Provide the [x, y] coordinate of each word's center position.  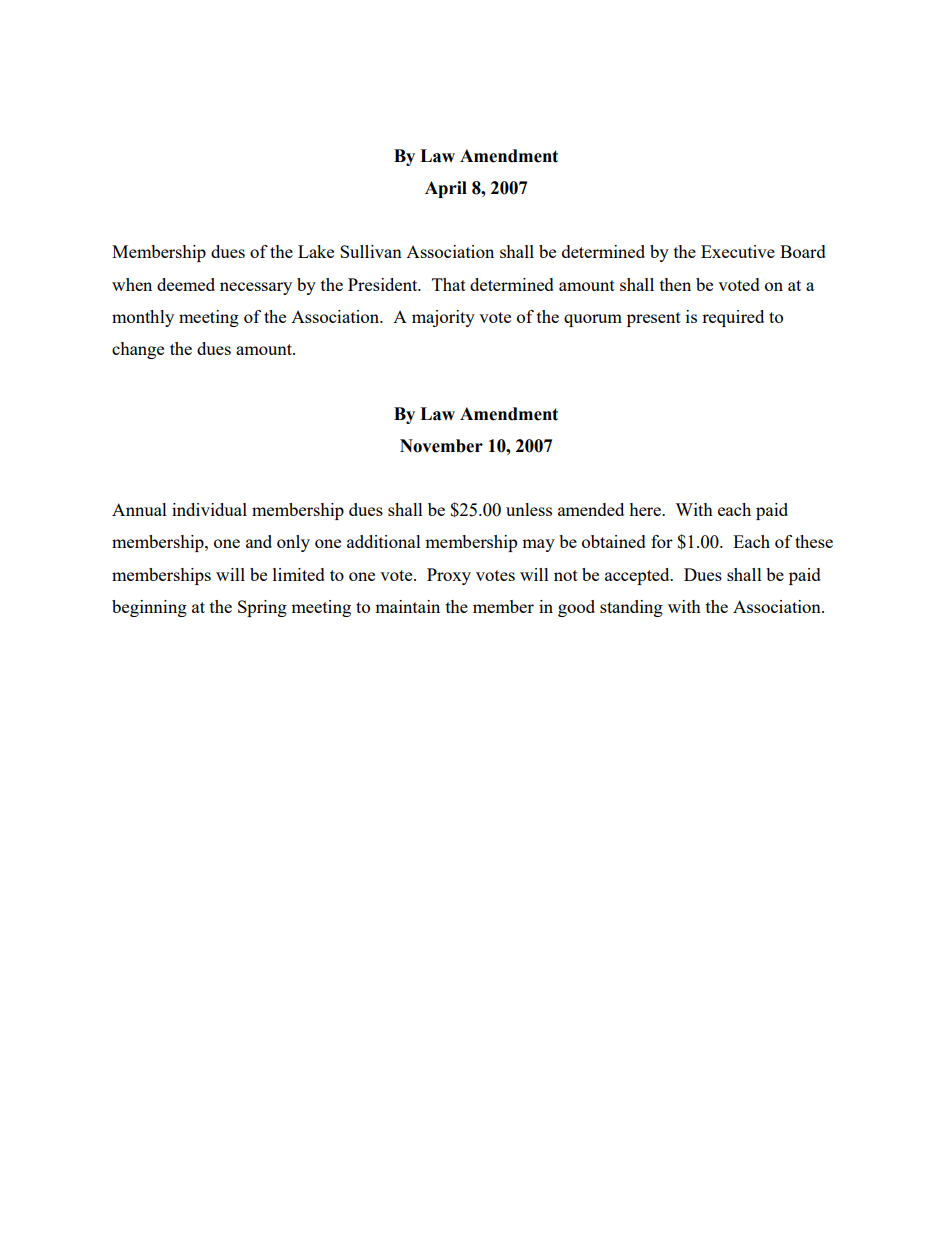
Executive [738, 251]
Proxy [449, 576]
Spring [262, 608]
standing [631, 608]
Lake [316, 251]
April [446, 189]
